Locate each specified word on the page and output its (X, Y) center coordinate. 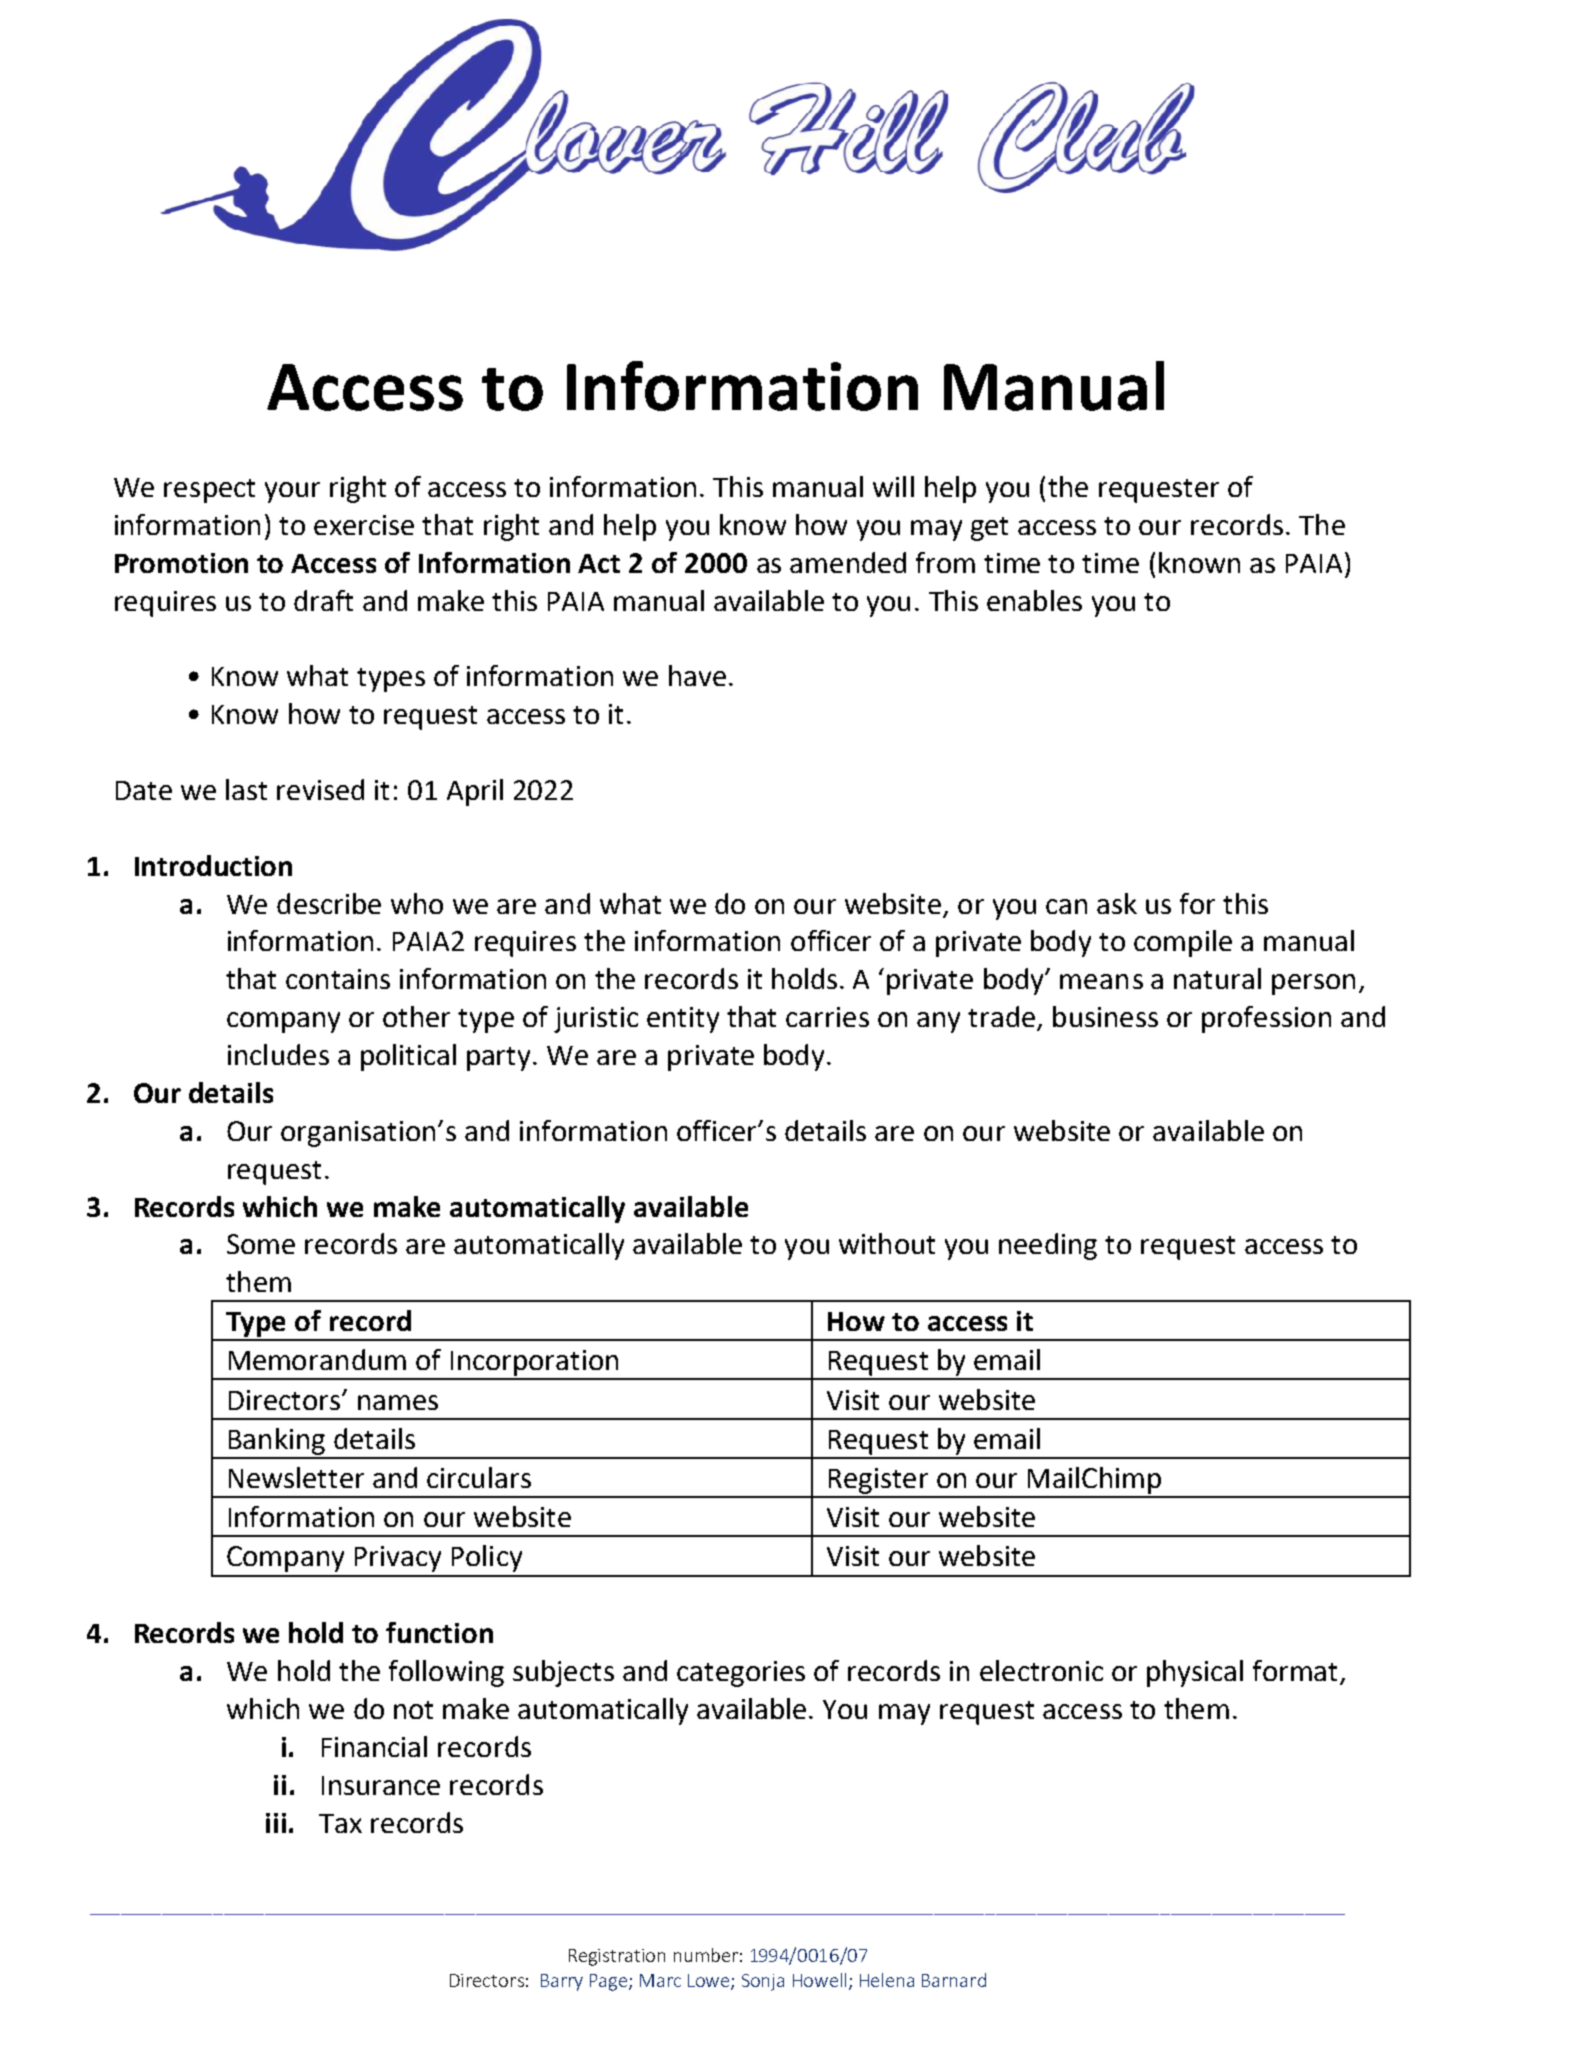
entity (683, 1020)
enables (1034, 600)
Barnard (954, 1980)
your (292, 492)
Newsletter (296, 1477)
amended (848, 562)
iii (276, 1823)
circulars (479, 1477)
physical (1195, 1673)
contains (338, 979)
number (706, 1955)
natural (1217, 978)
